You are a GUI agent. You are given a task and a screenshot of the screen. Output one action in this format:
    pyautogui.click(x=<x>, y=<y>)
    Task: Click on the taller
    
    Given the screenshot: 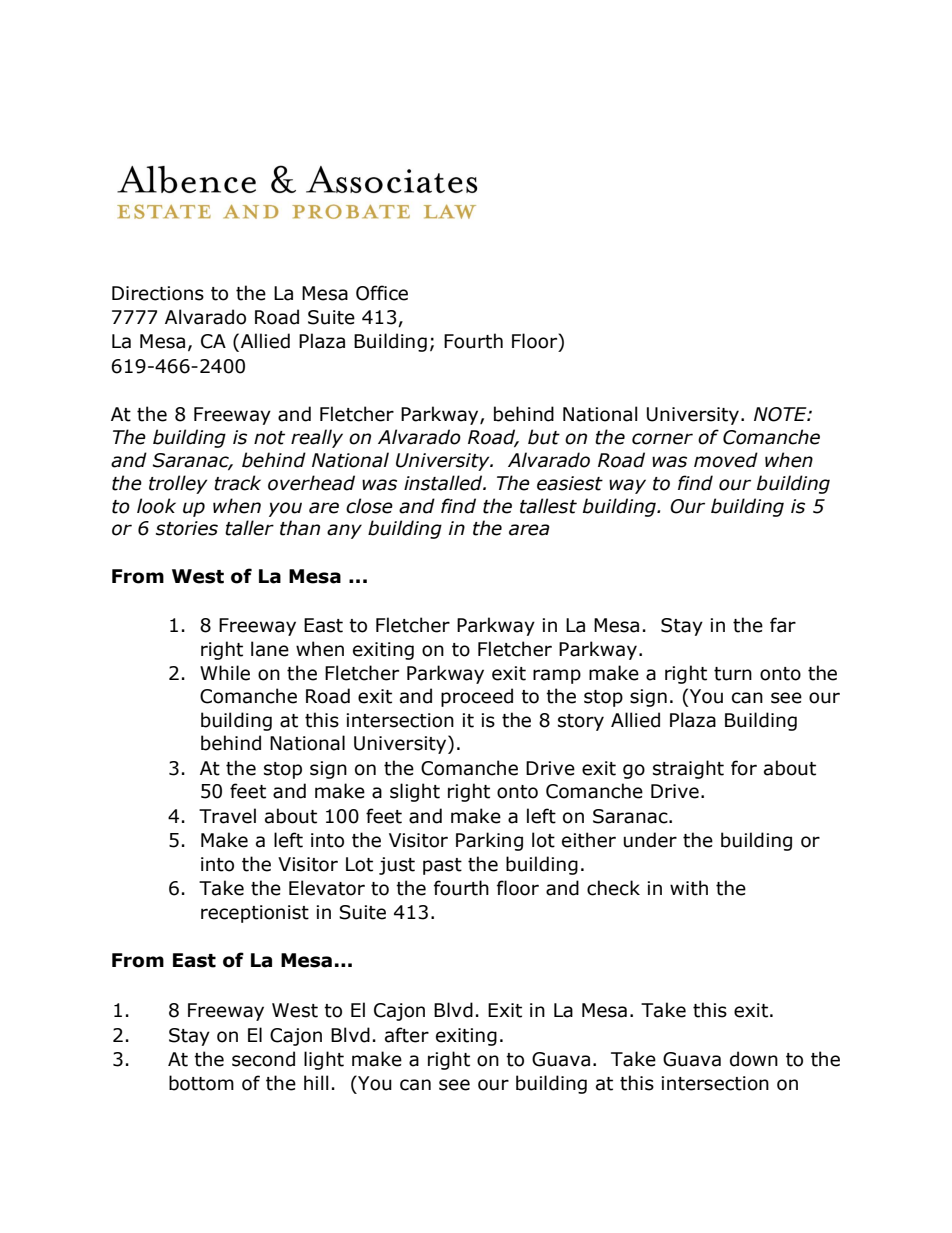 What is the action you would take?
    pyautogui.click(x=249, y=528)
